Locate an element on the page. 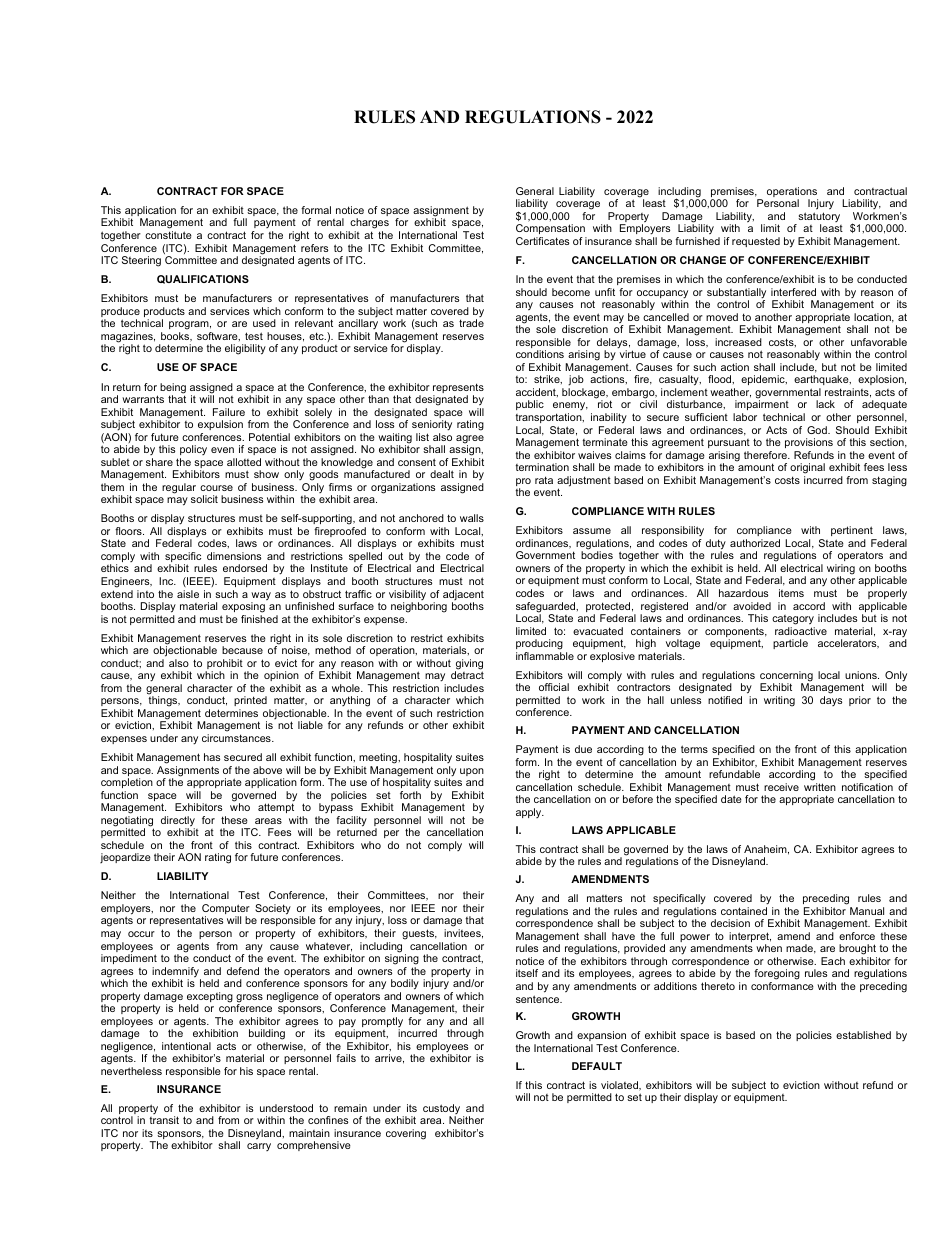 The height and width of the page is (1233, 952). original is located at coordinates (807, 468).
